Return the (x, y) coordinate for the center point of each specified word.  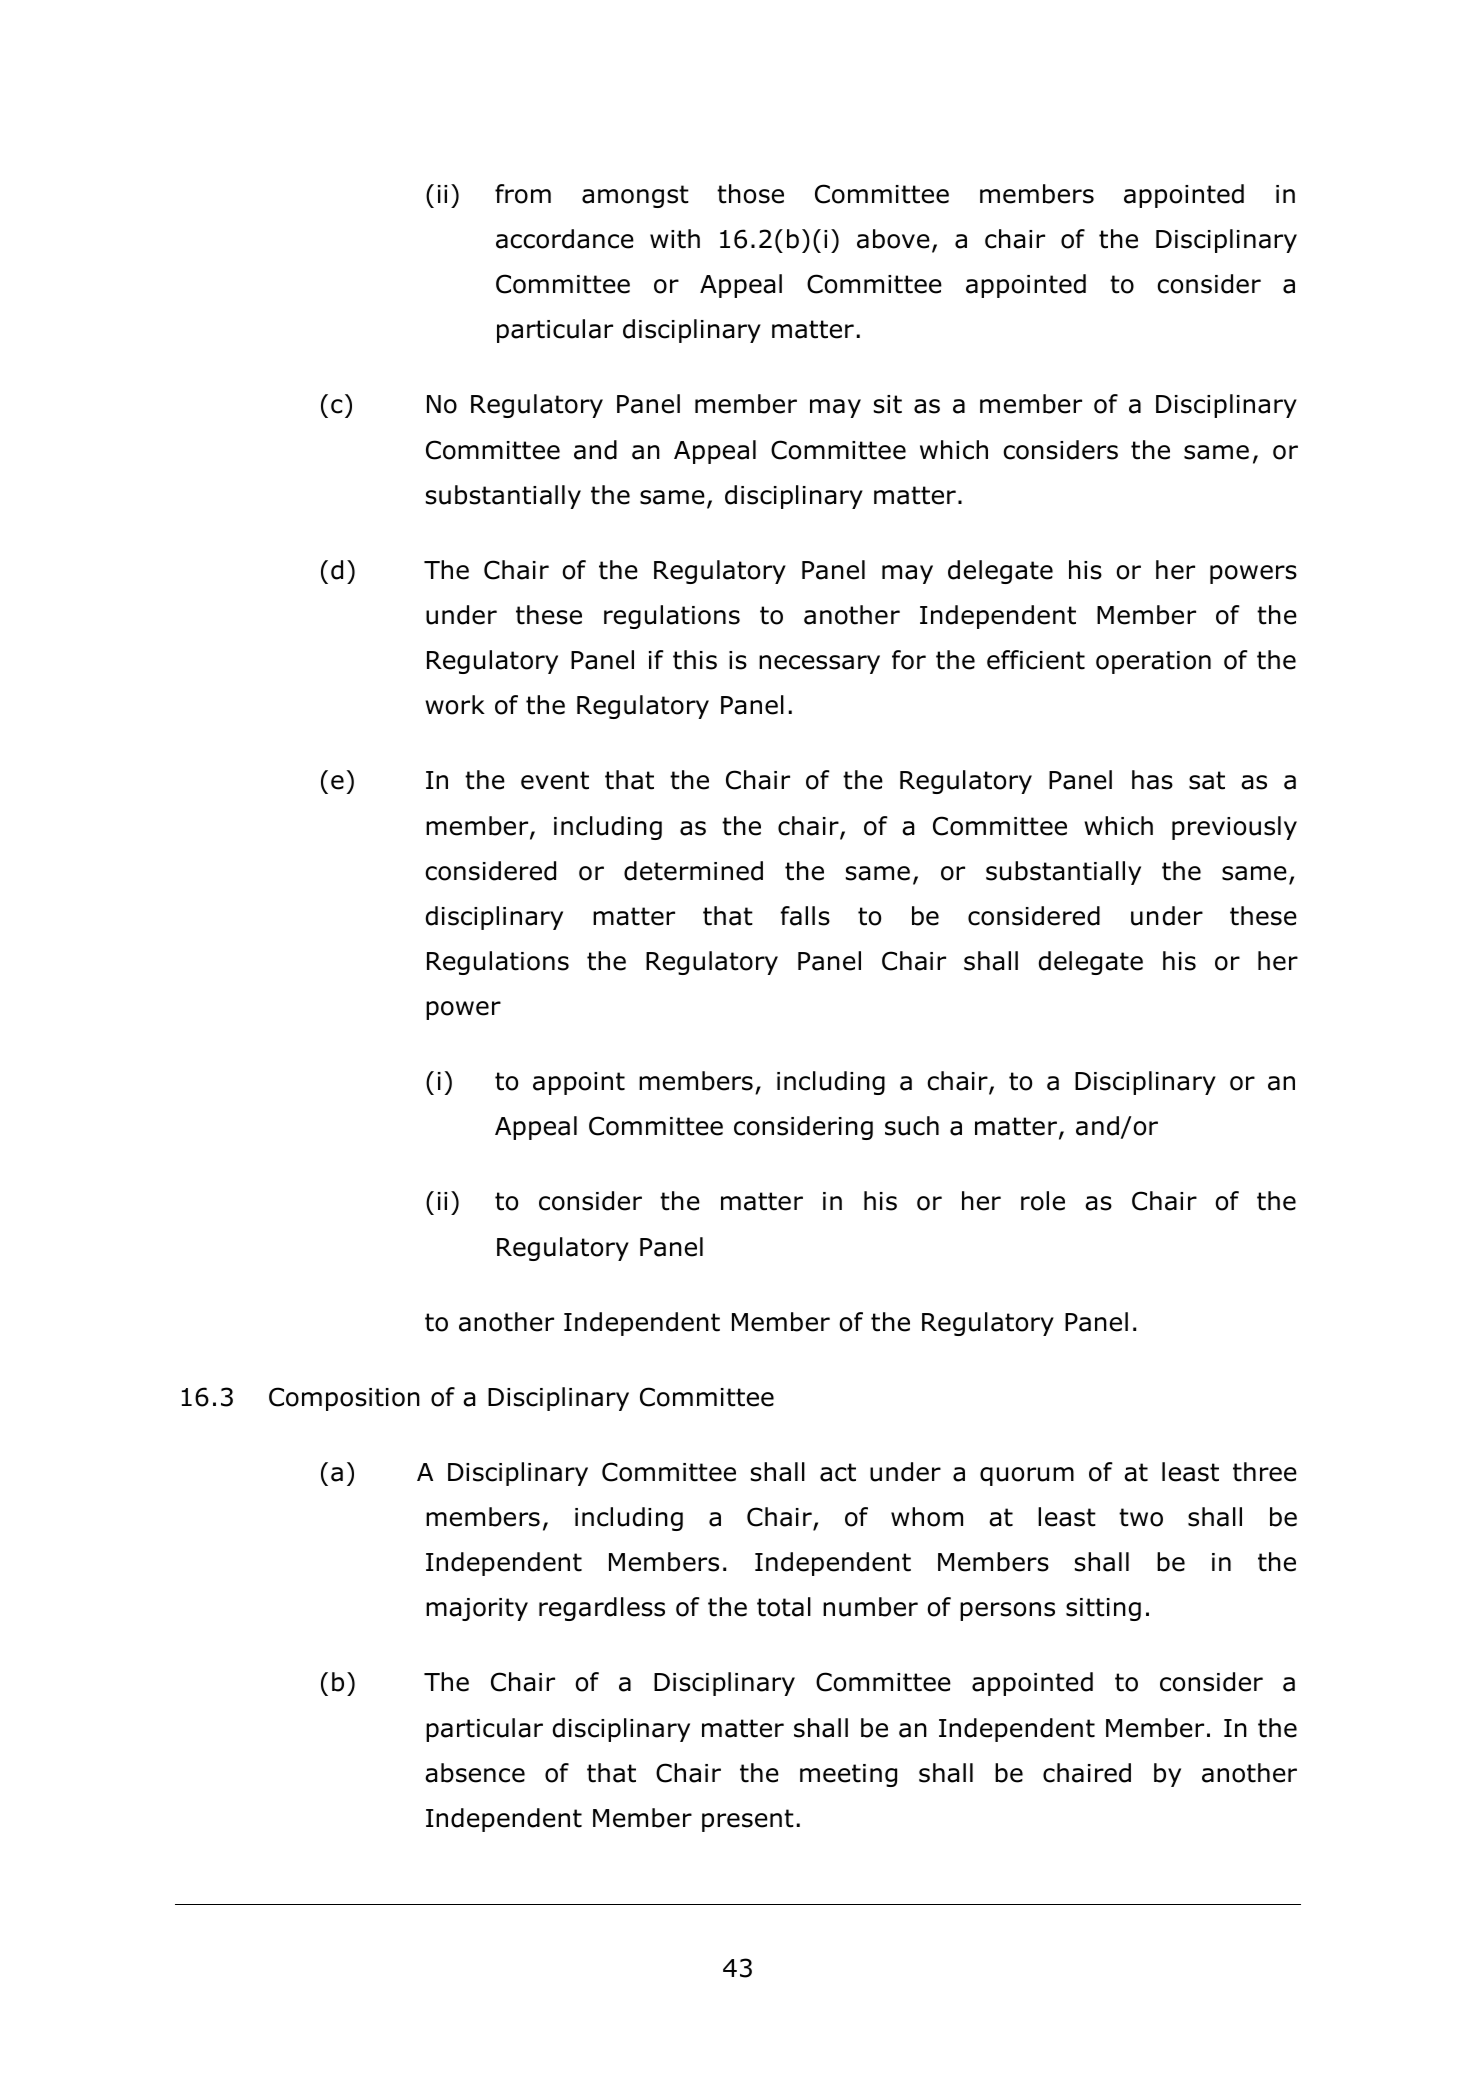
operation (1153, 662)
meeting (848, 1775)
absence (475, 1773)
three (1265, 1472)
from (523, 194)
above (893, 239)
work (455, 705)
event (555, 780)
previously (1234, 828)
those (750, 194)
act (838, 1472)
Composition (344, 1399)
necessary (819, 664)
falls (805, 916)
